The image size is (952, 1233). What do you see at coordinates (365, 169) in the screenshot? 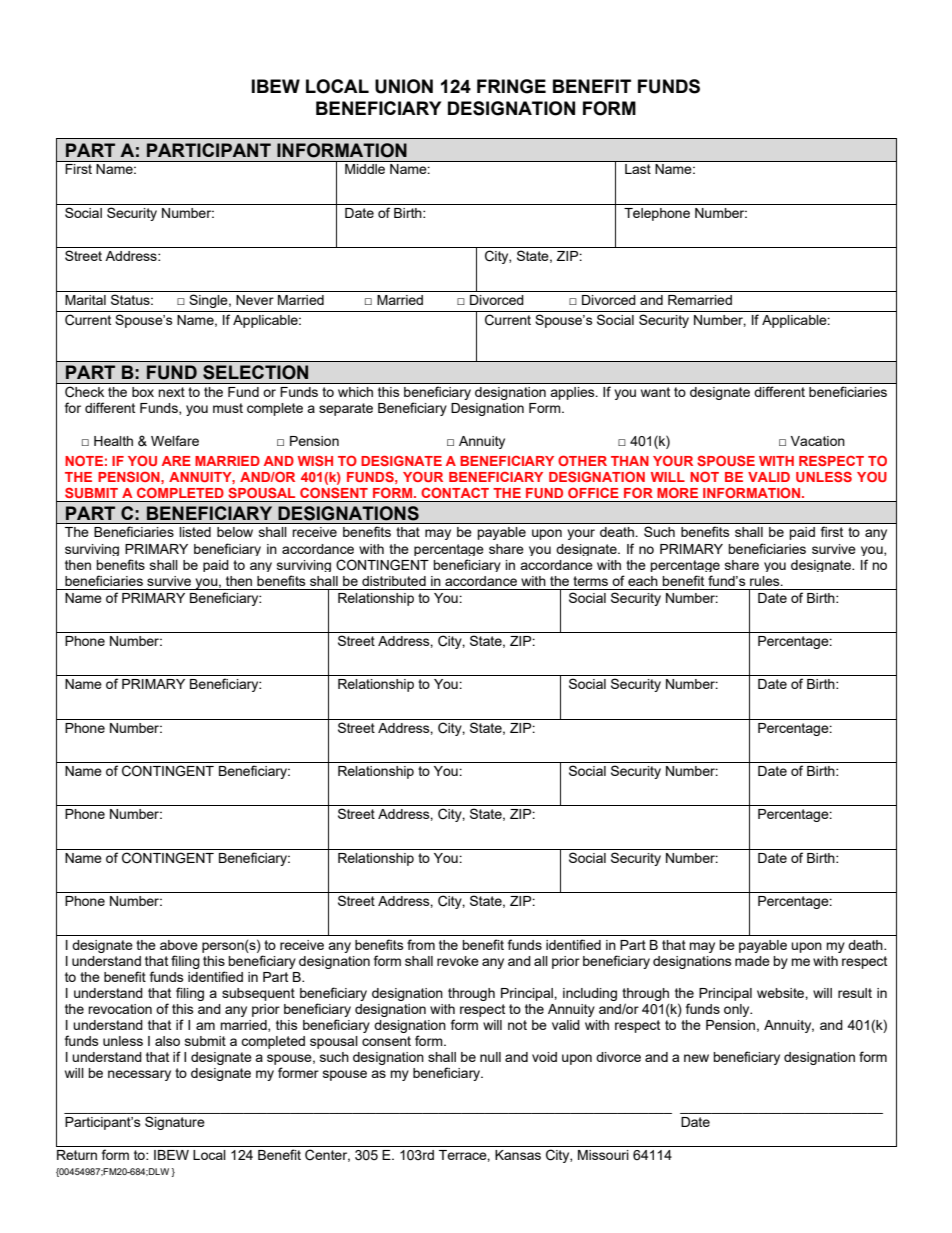
I see `Middle` at bounding box center [365, 169].
